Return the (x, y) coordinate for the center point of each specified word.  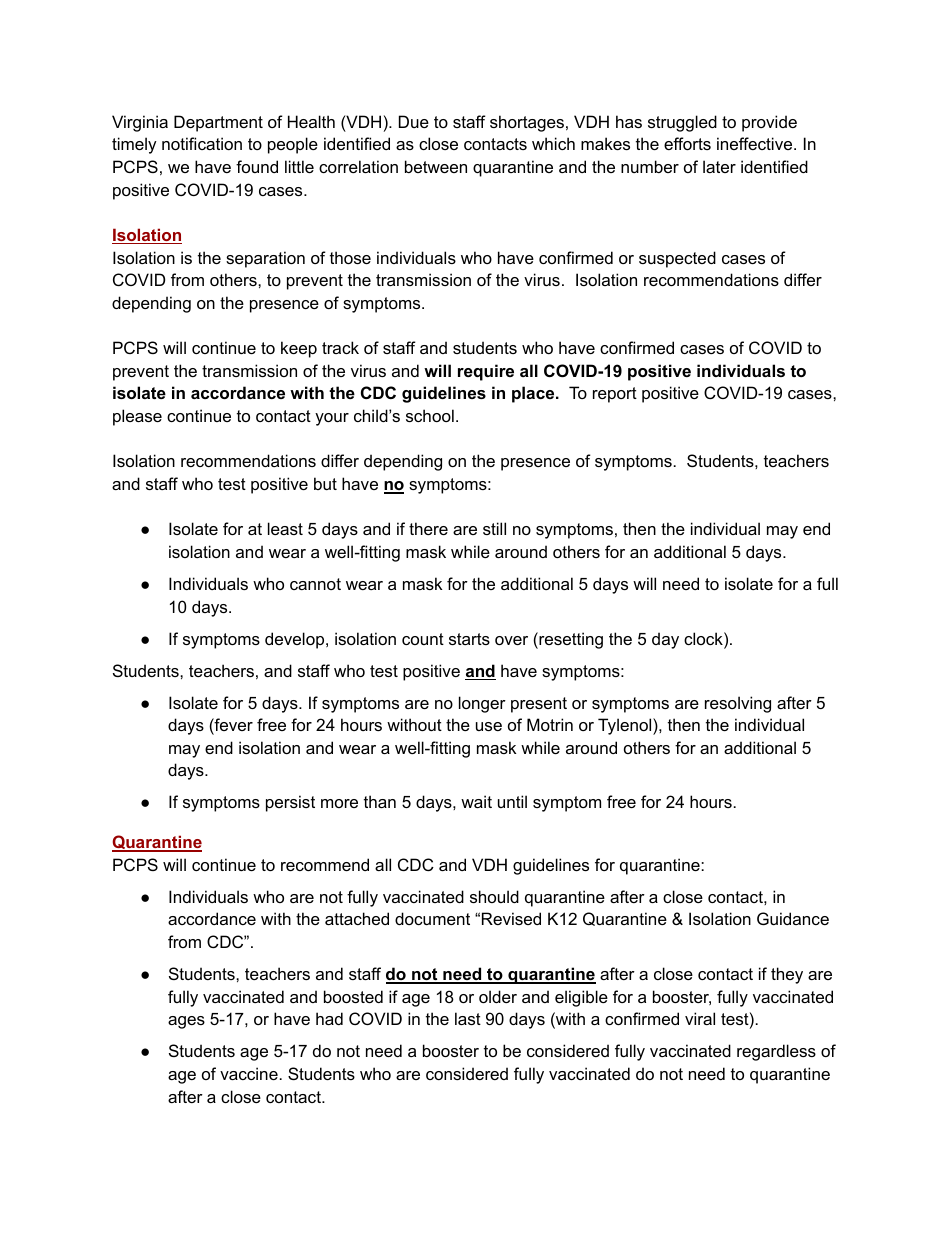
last (468, 1018)
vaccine (249, 1073)
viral (700, 1018)
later (719, 166)
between (436, 166)
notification (202, 143)
